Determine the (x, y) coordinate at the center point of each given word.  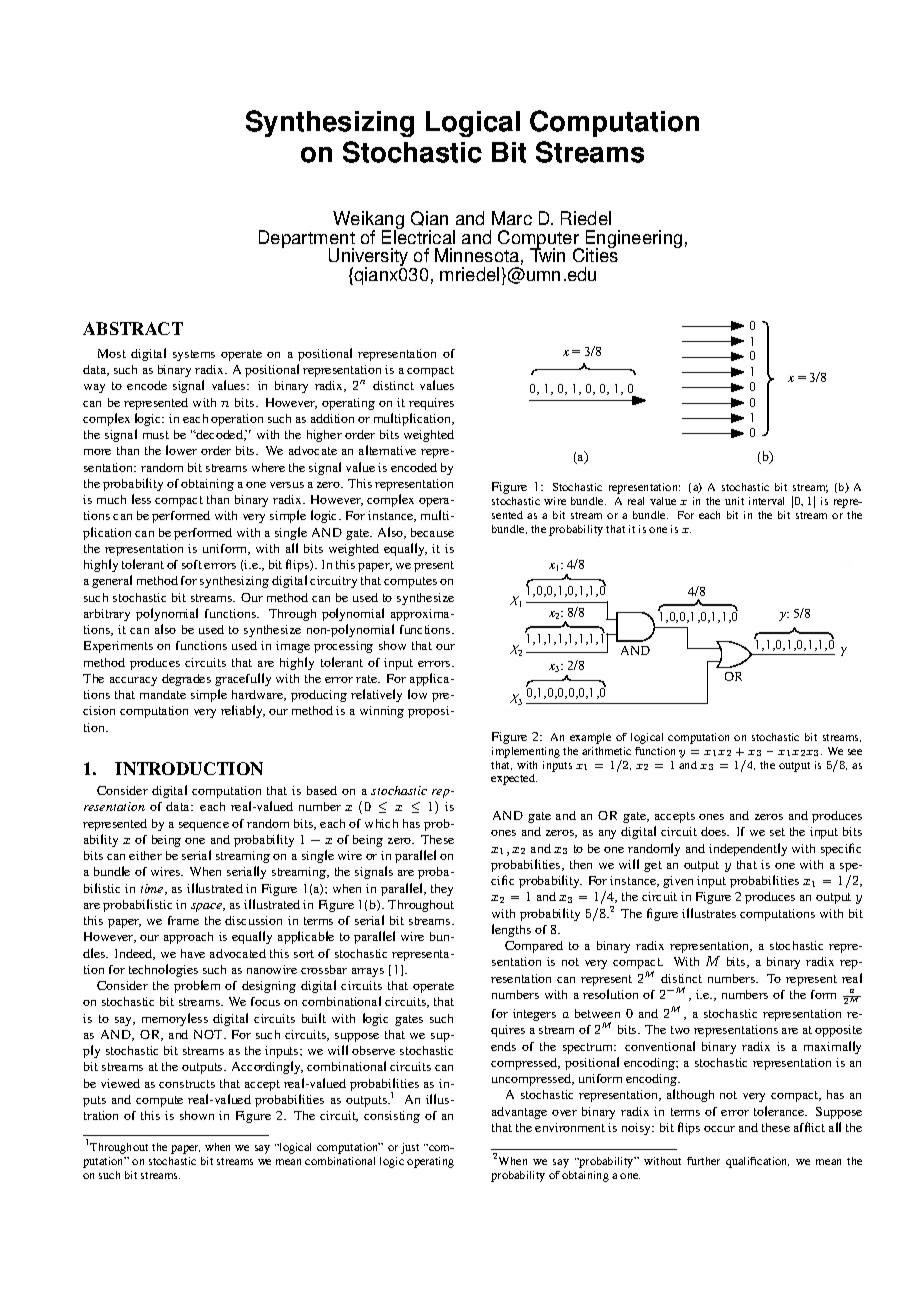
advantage (519, 1113)
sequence (204, 826)
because (432, 532)
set (777, 832)
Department (307, 240)
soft (192, 564)
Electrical (418, 236)
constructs (187, 1084)
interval (766, 501)
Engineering (634, 240)
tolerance (780, 1111)
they (442, 890)
